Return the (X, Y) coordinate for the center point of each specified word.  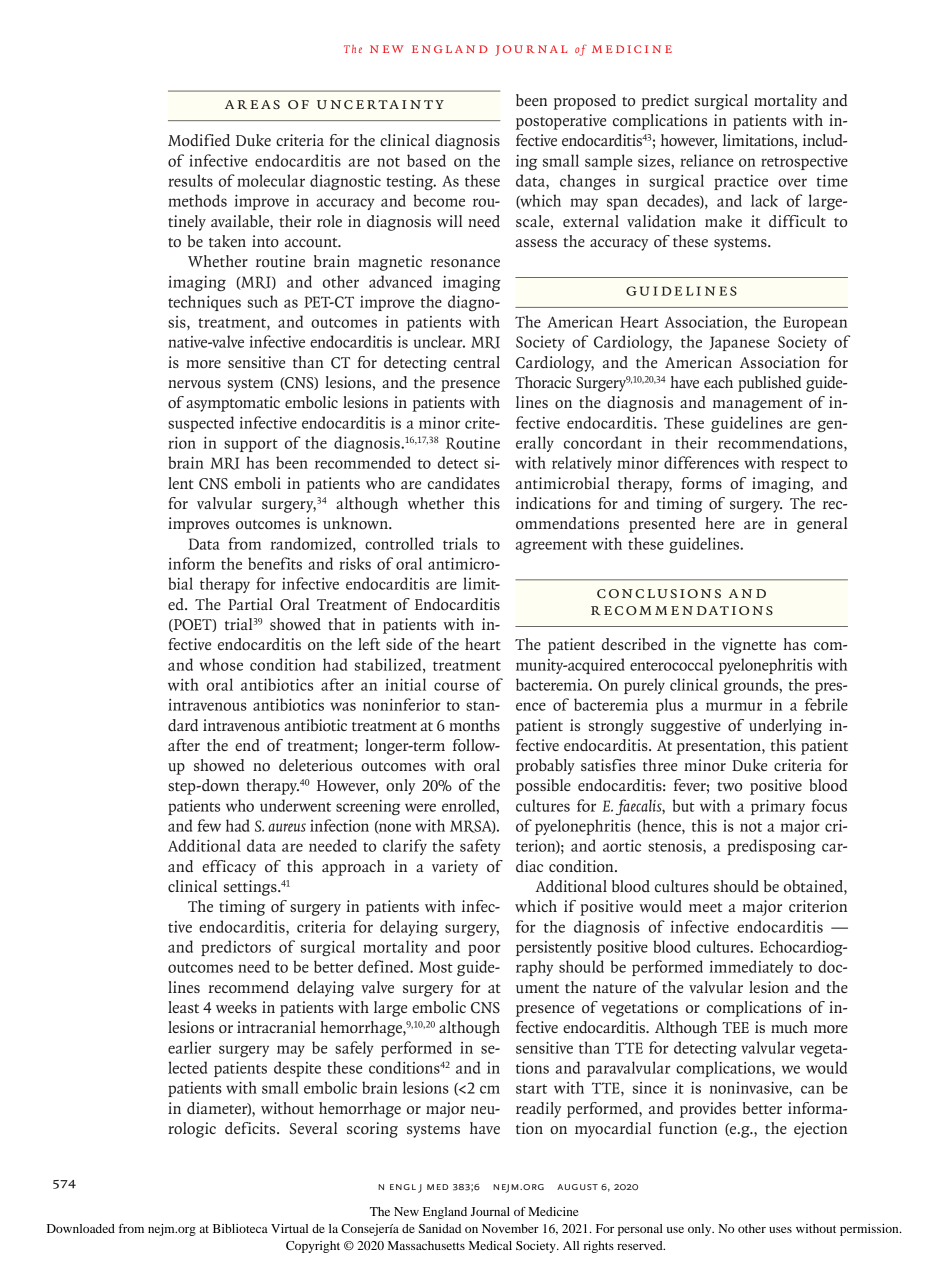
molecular (271, 180)
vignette (749, 646)
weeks (236, 1007)
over (792, 182)
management (758, 405)
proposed (584, 102)
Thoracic (543, 382)
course (456, 686)
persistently (554, 948)
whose (221, 664)
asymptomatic (233, 404)
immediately (751, 968)
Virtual (289, 1228)
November (510, 1228)
